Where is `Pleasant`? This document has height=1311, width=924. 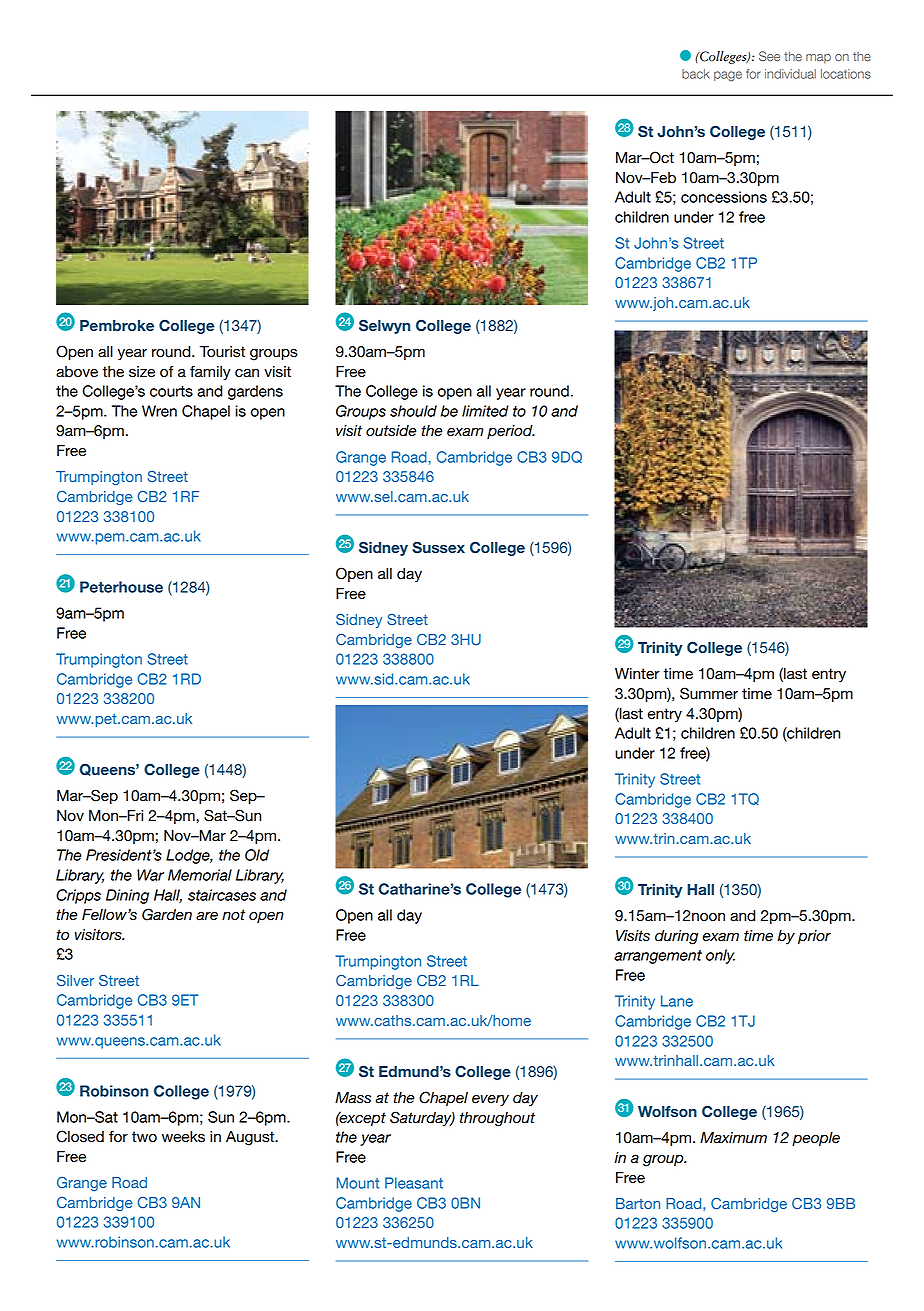 Pleasant is located at coordinates (414, 1183).
